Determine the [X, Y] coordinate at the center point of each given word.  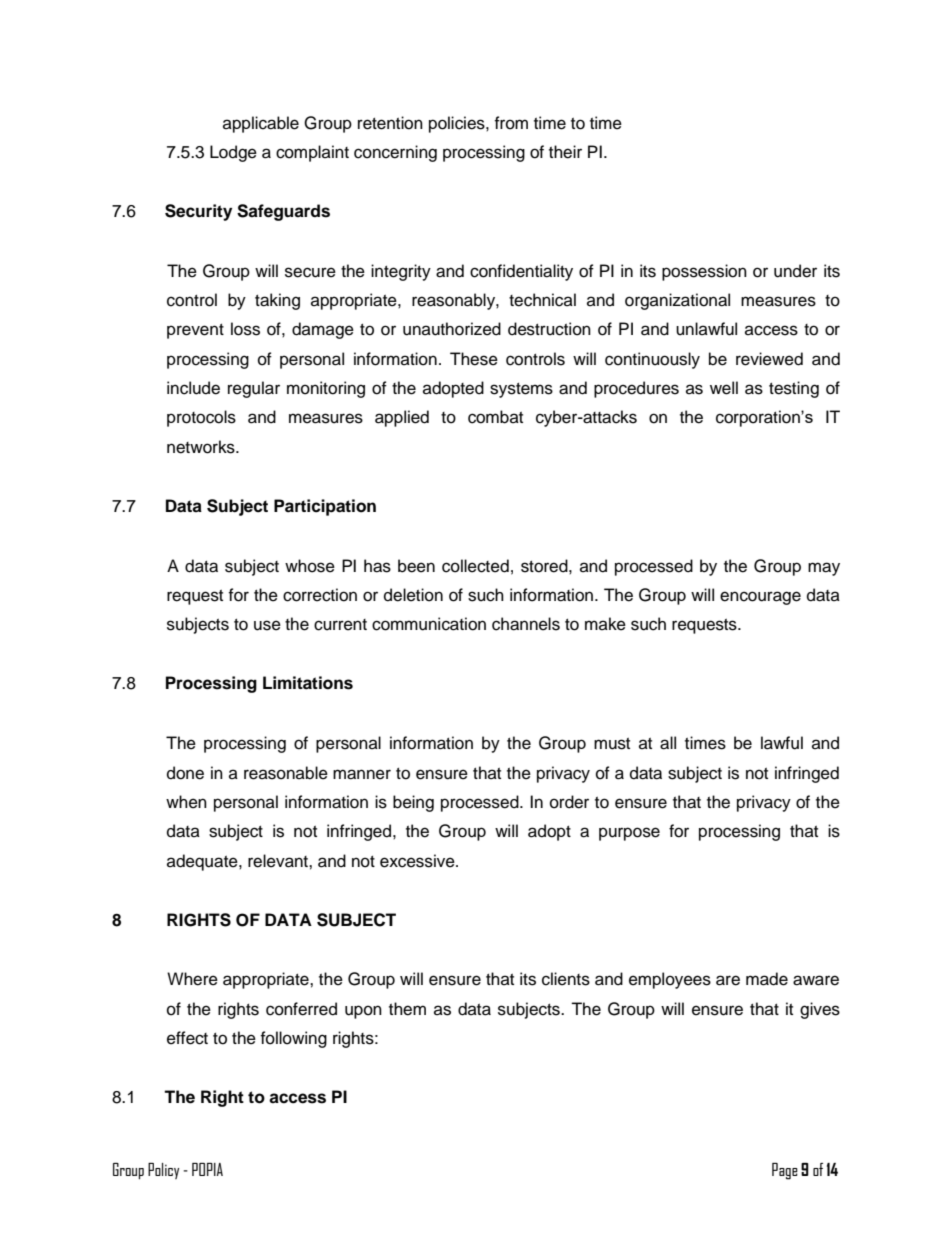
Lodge [233, 153]
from [511, 123]
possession [704, 272]
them [407, 1009]
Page [785, 1171]
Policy [163, 1171]
